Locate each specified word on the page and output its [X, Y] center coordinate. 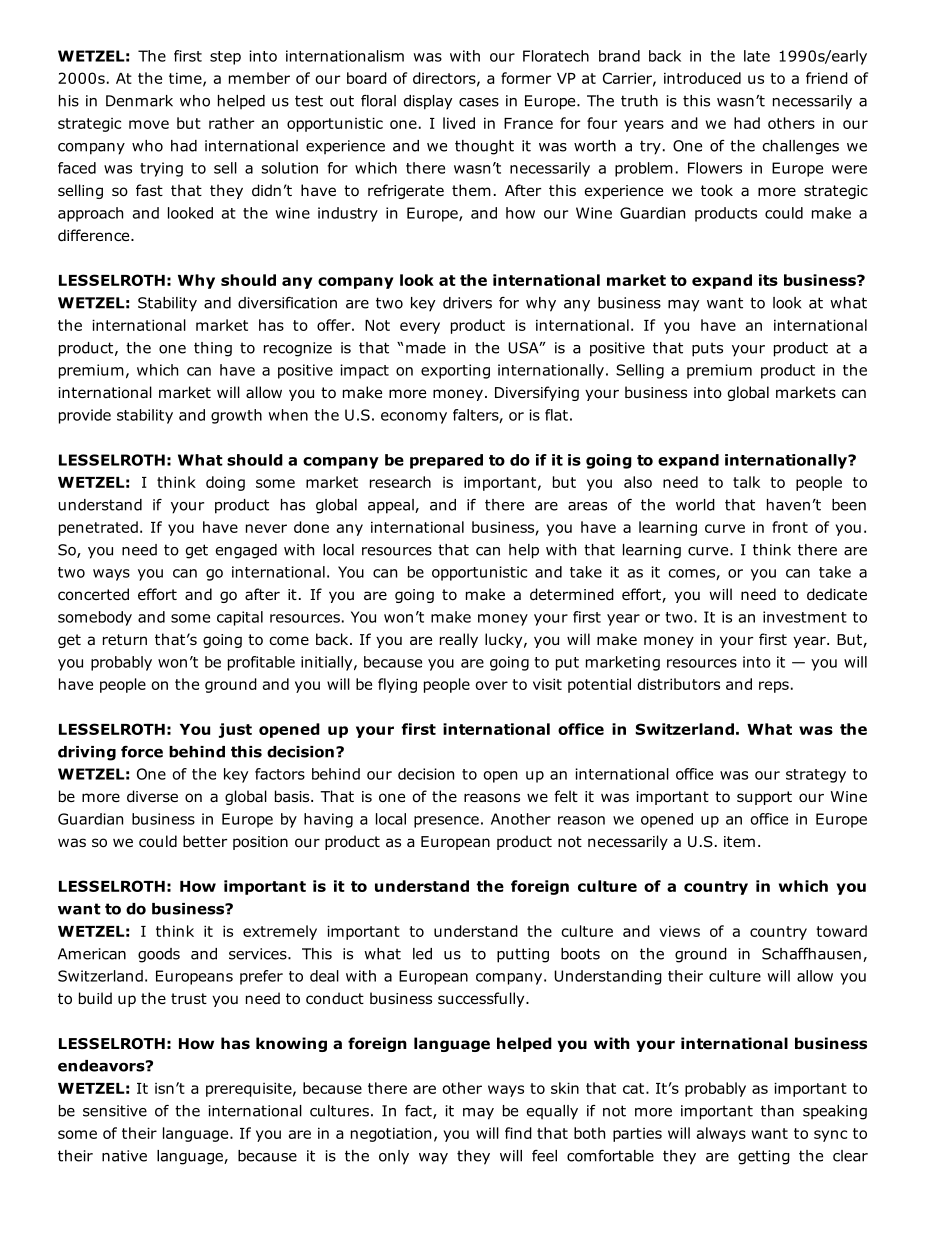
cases [479, 102]
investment [805, 617]
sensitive [115, 1111]
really [459, 640]
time [186, 79]
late [757, 56]
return [125, 639]
